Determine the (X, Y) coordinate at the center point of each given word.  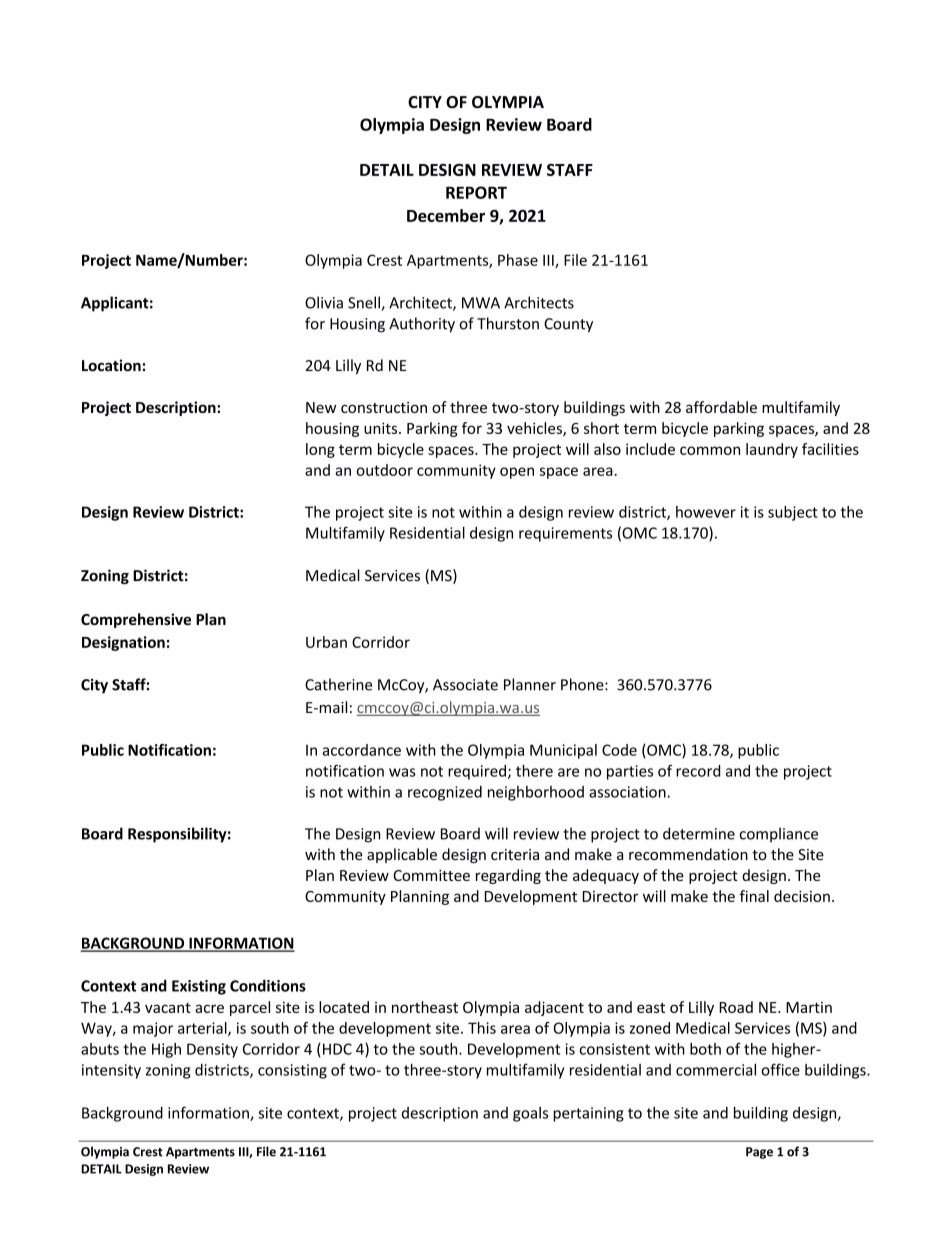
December (446, 215)
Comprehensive (136, 620)
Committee (431, 875)
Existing (199, 987)
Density (212, 1050)
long (320, 450)
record (698, 771)
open (517, 473)
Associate (465, 685)
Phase (518, 260)
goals (530, 1114)
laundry (772, 450)
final (754, 896)
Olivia (324, 302)
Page (759, 1153)
